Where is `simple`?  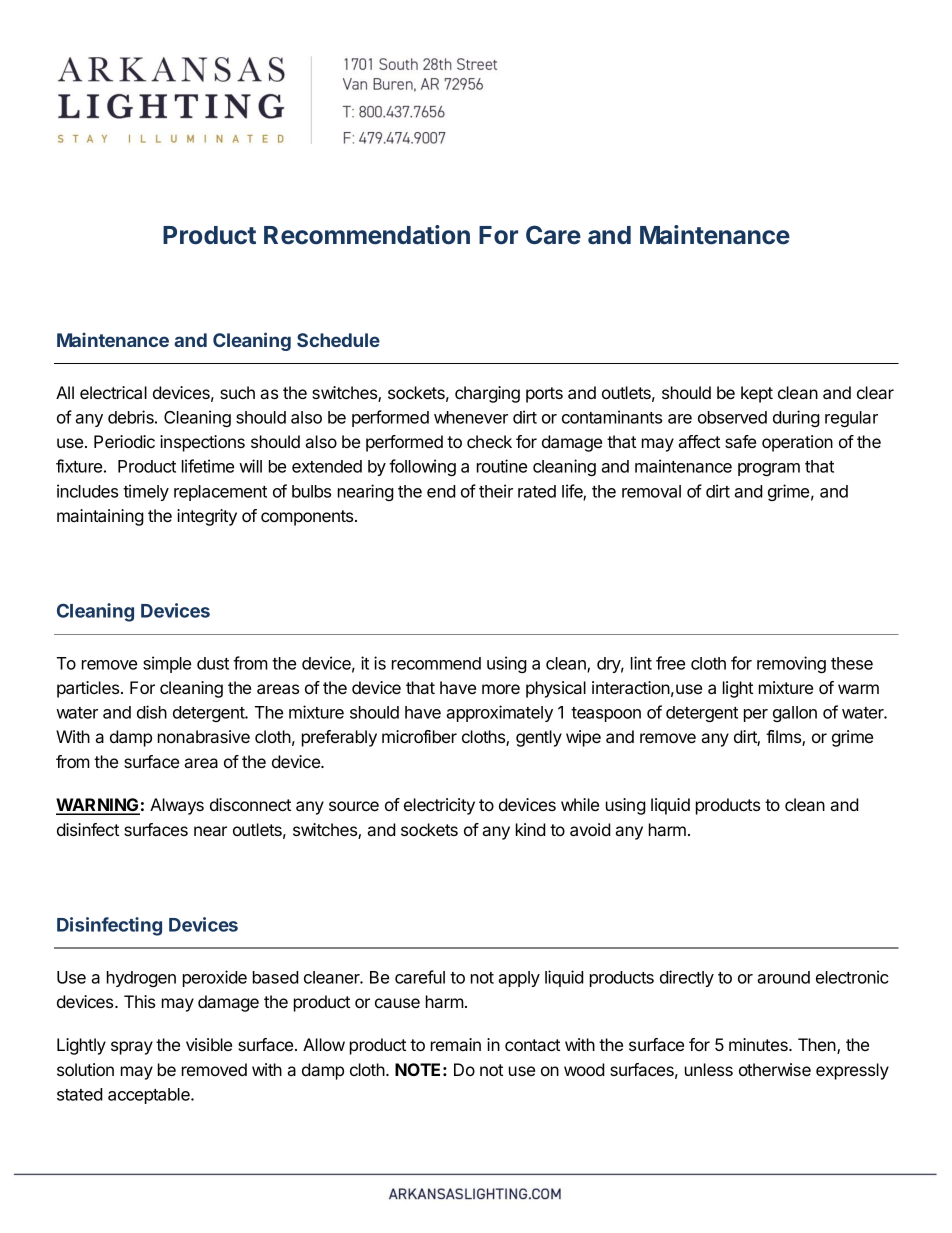
simple is located at coordinates (167, 664).
